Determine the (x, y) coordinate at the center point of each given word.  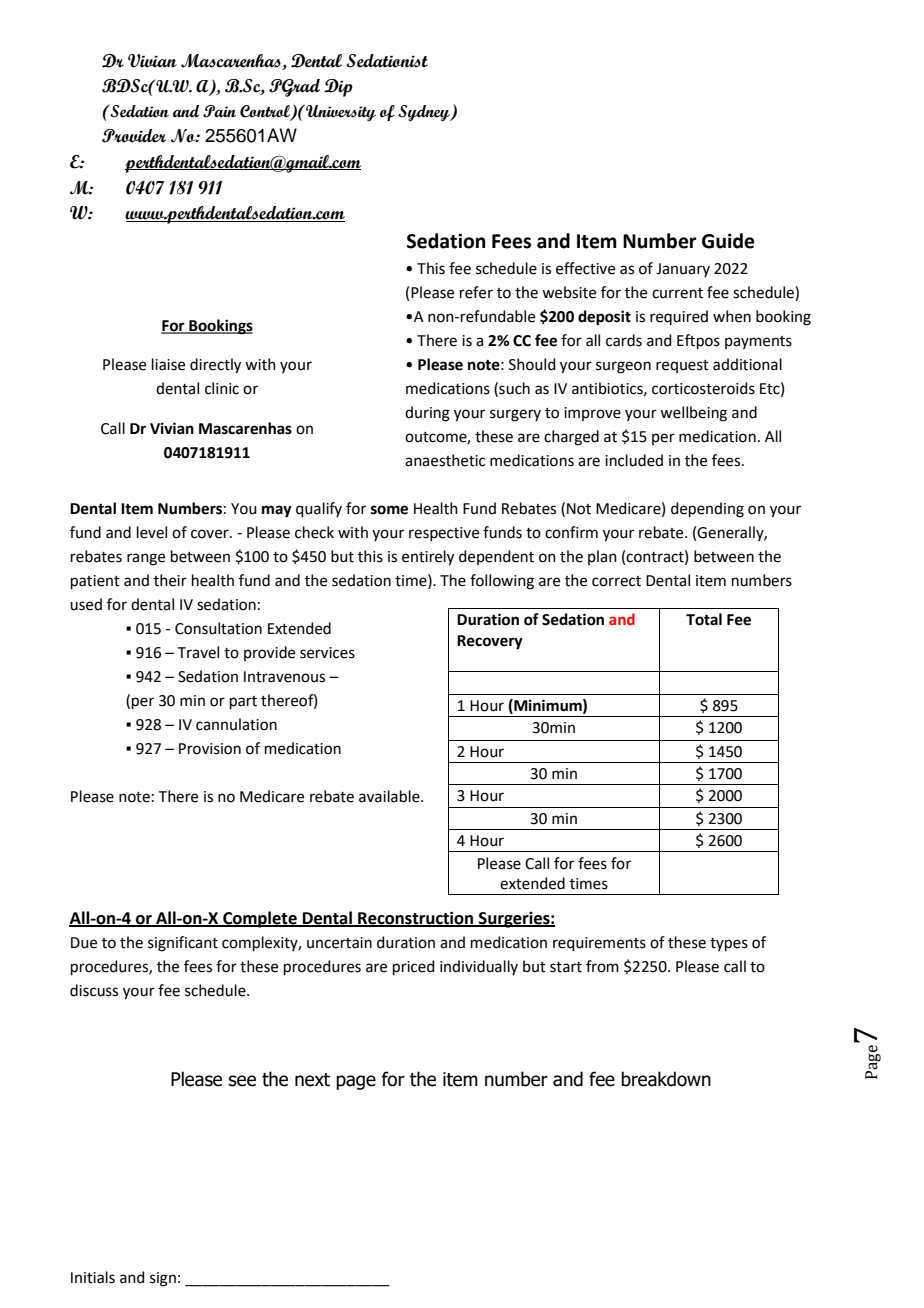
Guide (728, 241)
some (389, 510)
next (312, 1080)
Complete (260, 919)
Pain (219, 111)
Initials (93, 1277)
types (729, 944)
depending (707, 510)
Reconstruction (416, 918)
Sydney (425, 113)
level (152, 532)
